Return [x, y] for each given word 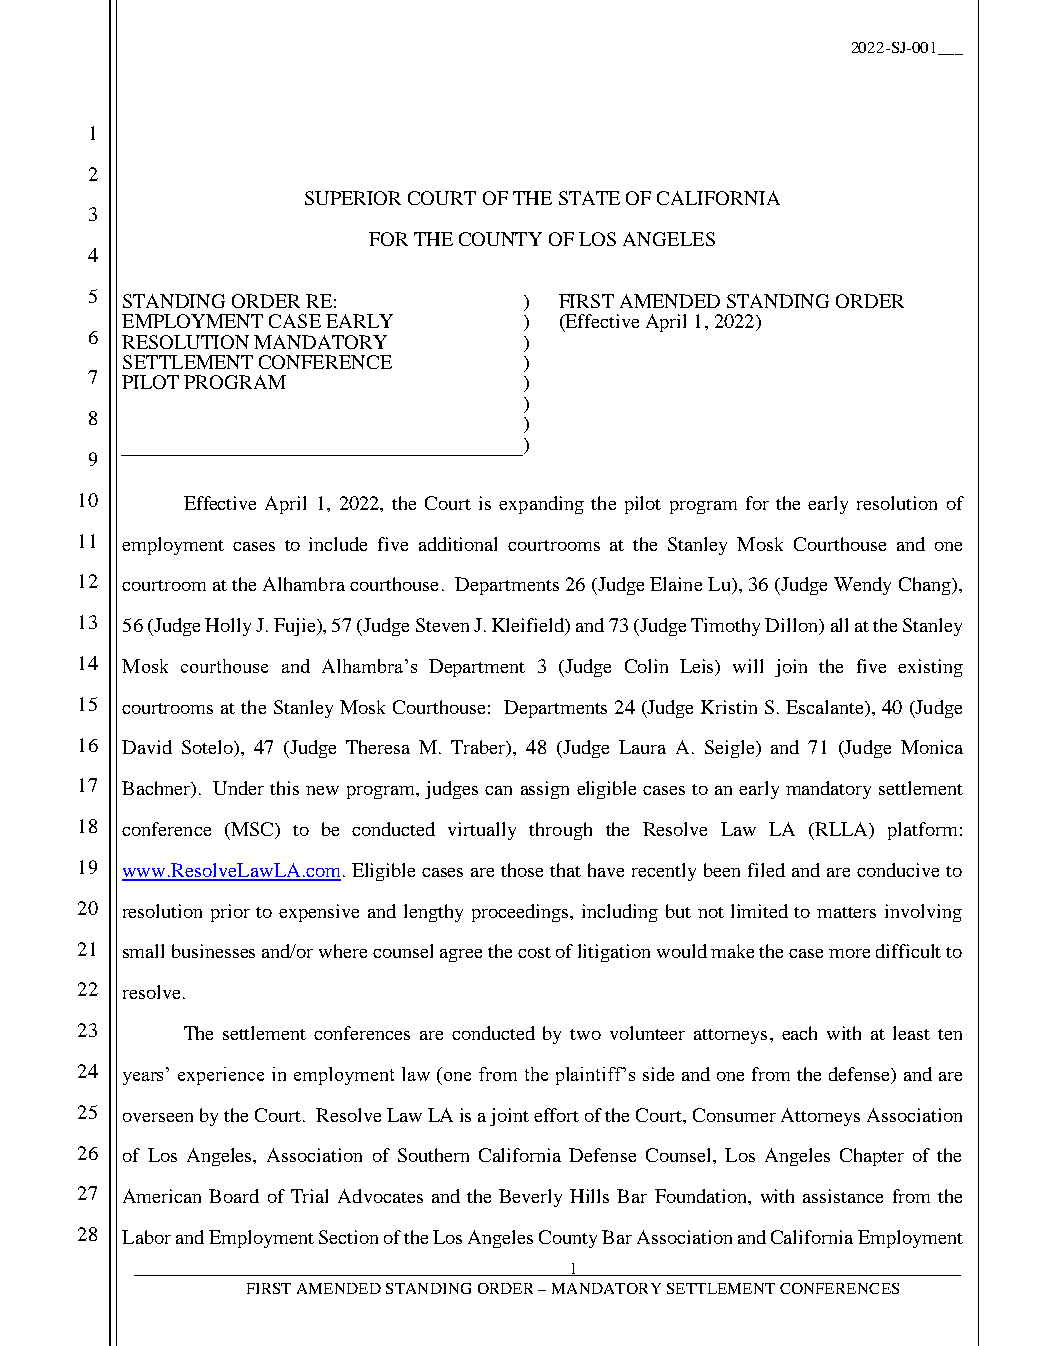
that [565, 870]
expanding [541, 505]
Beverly [530, 1198]
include [338, 544]
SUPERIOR [353, 198]
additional [458, 544]
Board [234, 1196]
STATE [589, 198]
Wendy [862, 586]
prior [230, 913]
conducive [898, 870]
